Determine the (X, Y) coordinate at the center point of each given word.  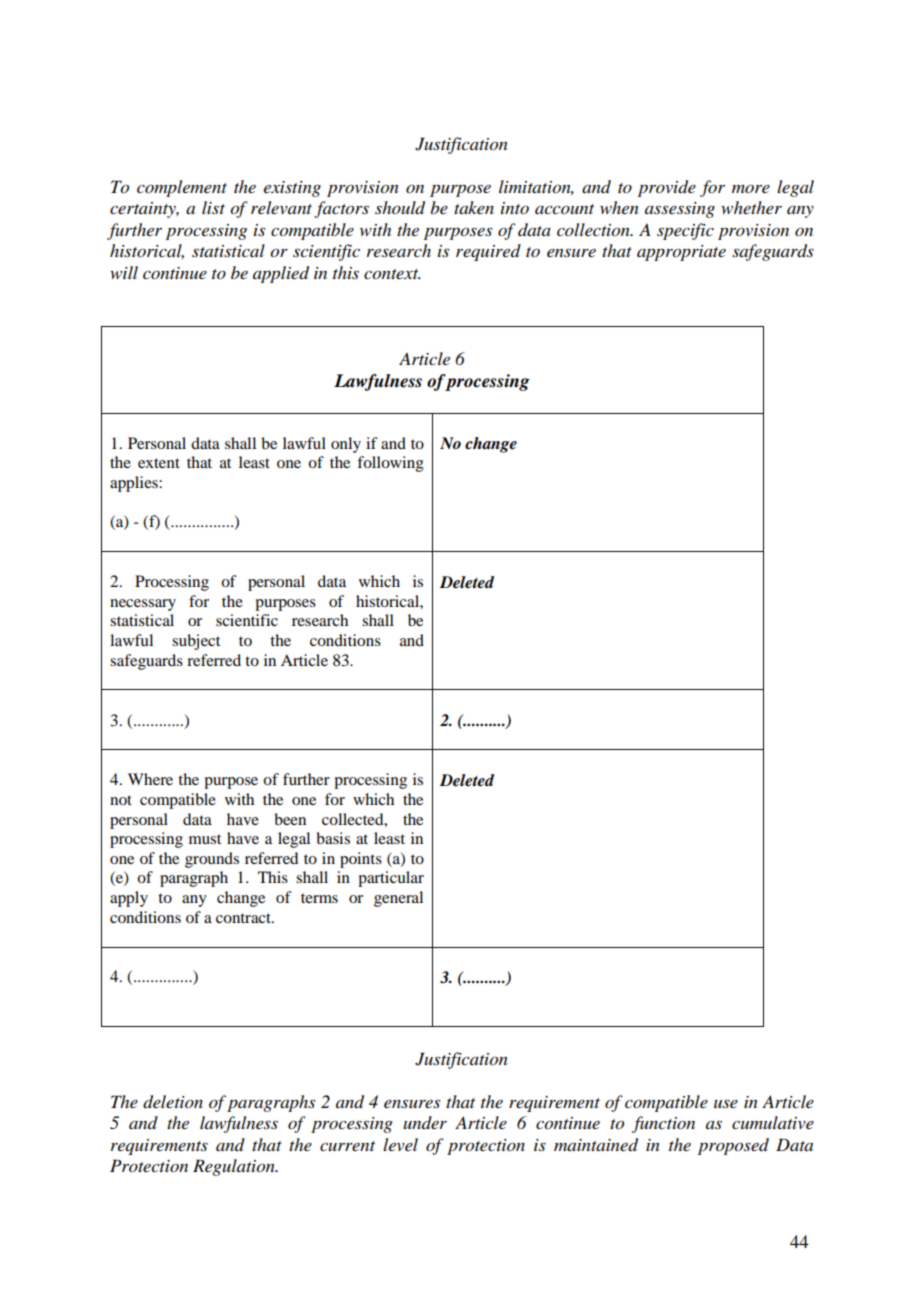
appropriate (681, 253)
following (390, 464)
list (213, 207)
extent (159, 463)
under (425, 1122)
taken (474, 207)
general (398, 899)
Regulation (235, 1167)
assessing (680, 210)
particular (391, 879)
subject (196, 642)
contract (244, 918)
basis (333, 838)
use (726, 1104)
